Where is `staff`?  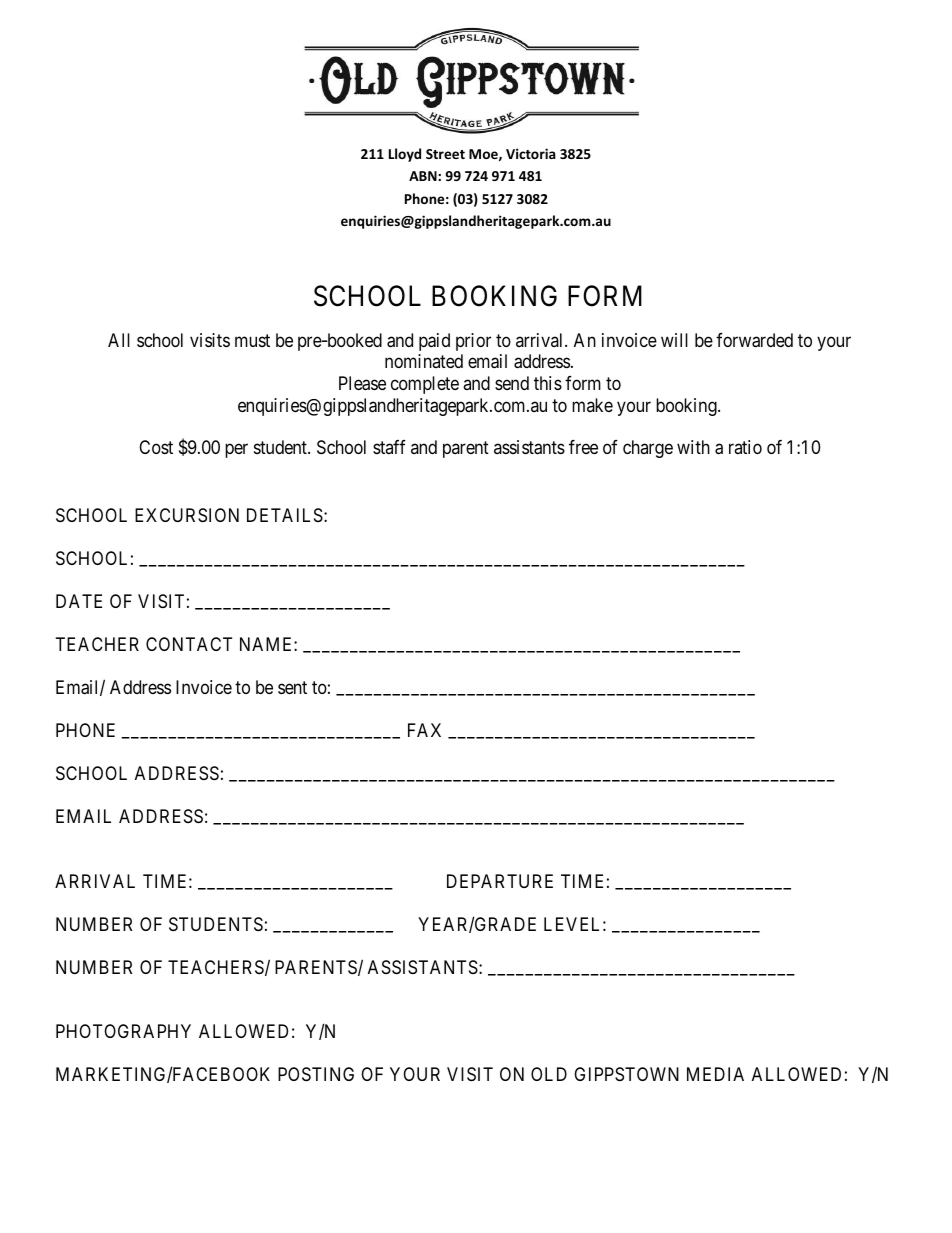 staff is located at coordinates (389, 447).
